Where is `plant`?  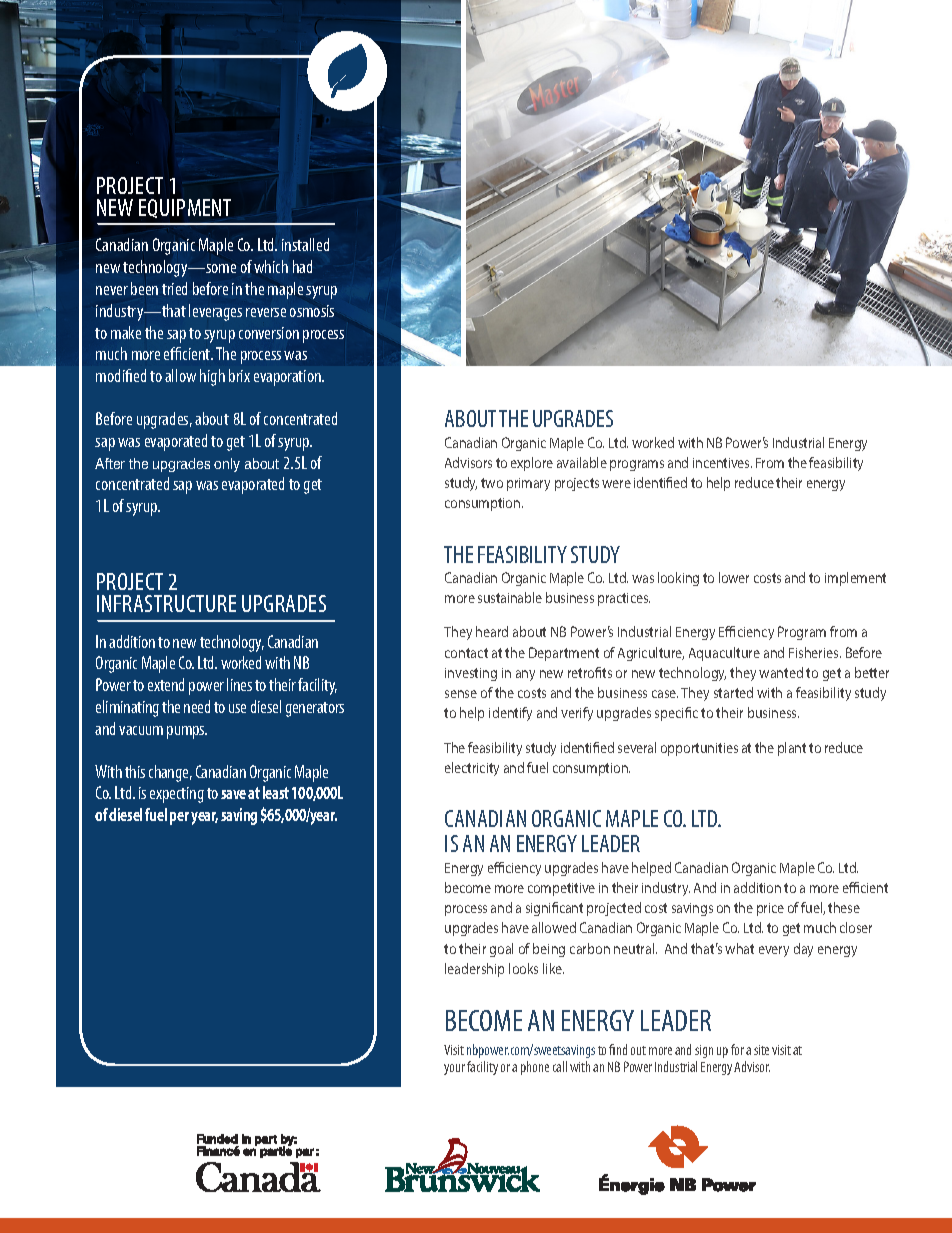
plant is located at coordinates (792, 749).
